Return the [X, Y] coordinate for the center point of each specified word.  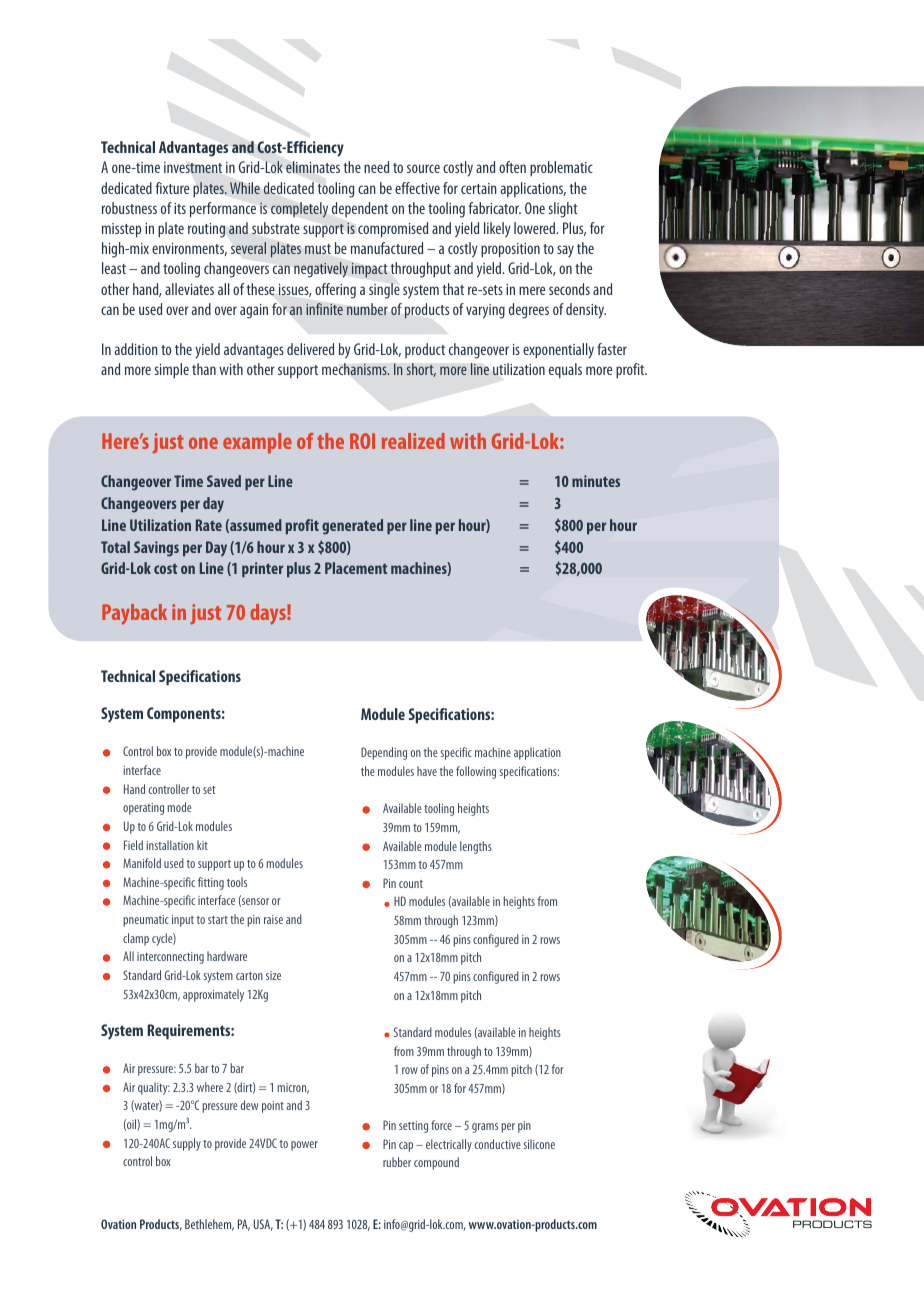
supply [187, 1144]
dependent [360, 209]
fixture [172, 188]
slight [563, 210]
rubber [397, 1162]
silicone [539, 1144]
